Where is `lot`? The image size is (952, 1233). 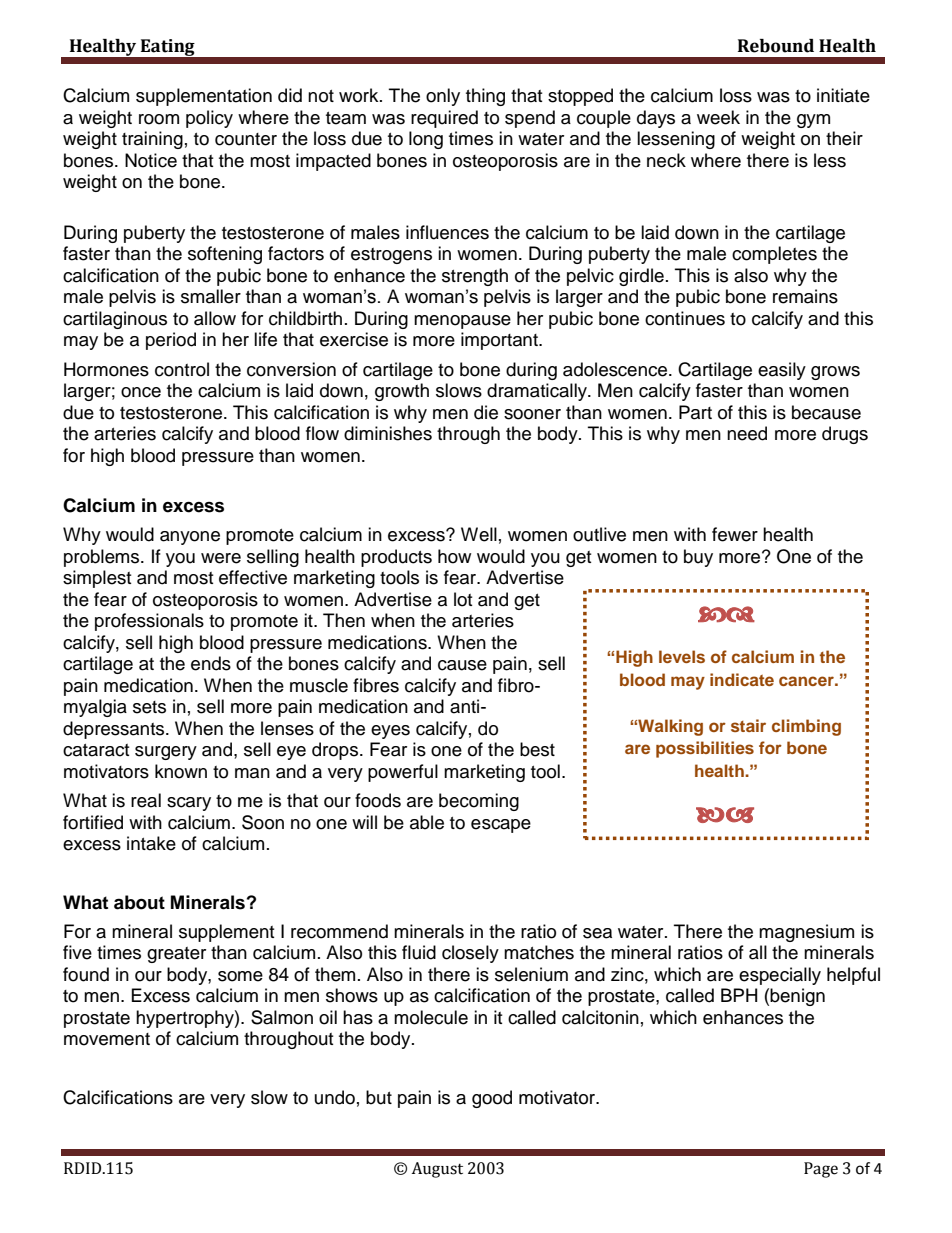
lot is located at coordinates (463, 599).
